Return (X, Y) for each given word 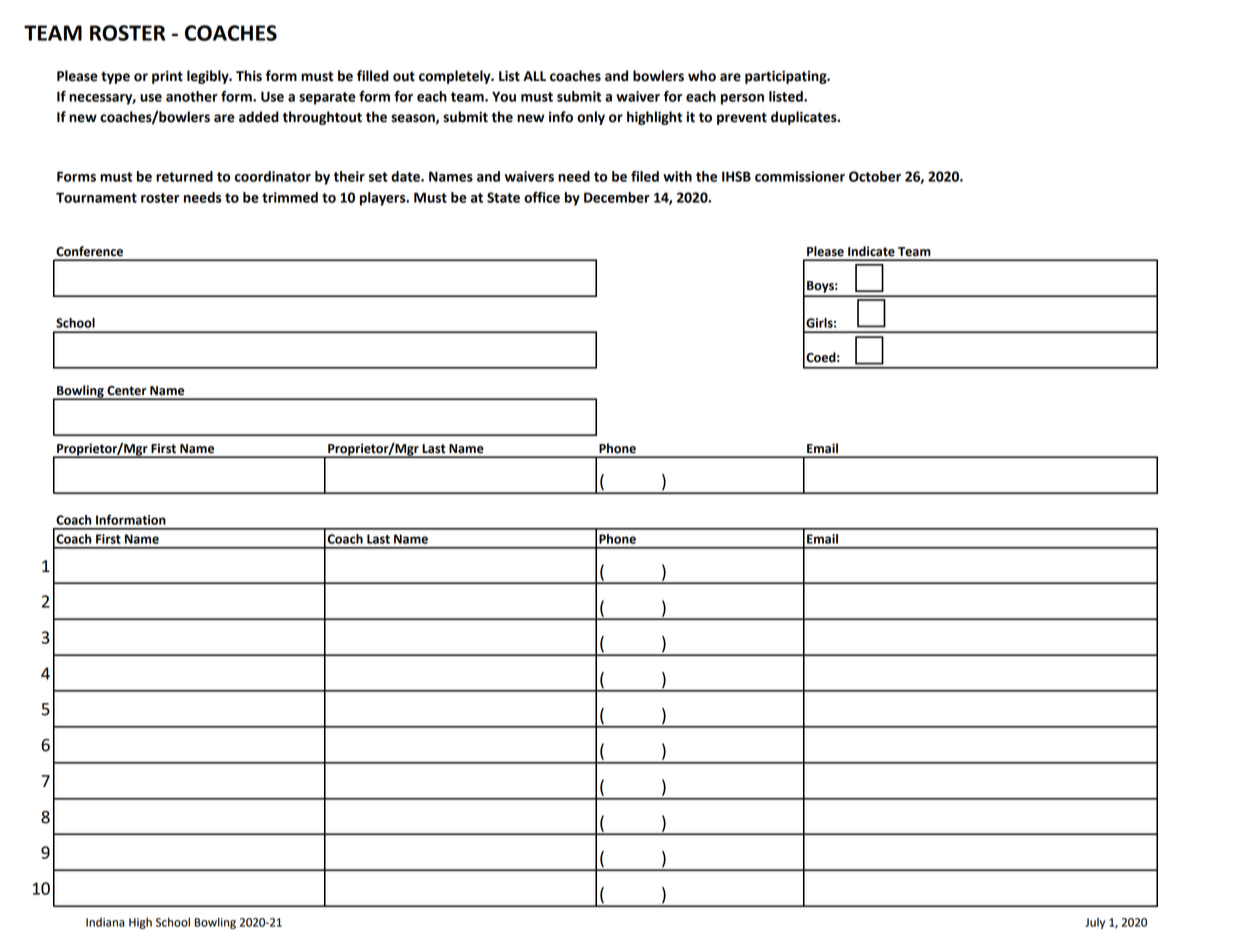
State (503, 197)
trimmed (290, 197)
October (875, 176)
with (677, 176)
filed (645, 176)
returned (184, 176)
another (192, 96)
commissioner (800, 176)
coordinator (273, 176)
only (591, 118)
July (1095, 923)
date (406, 176)
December (617, 197)
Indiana (105, 922)
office (542, 197)
